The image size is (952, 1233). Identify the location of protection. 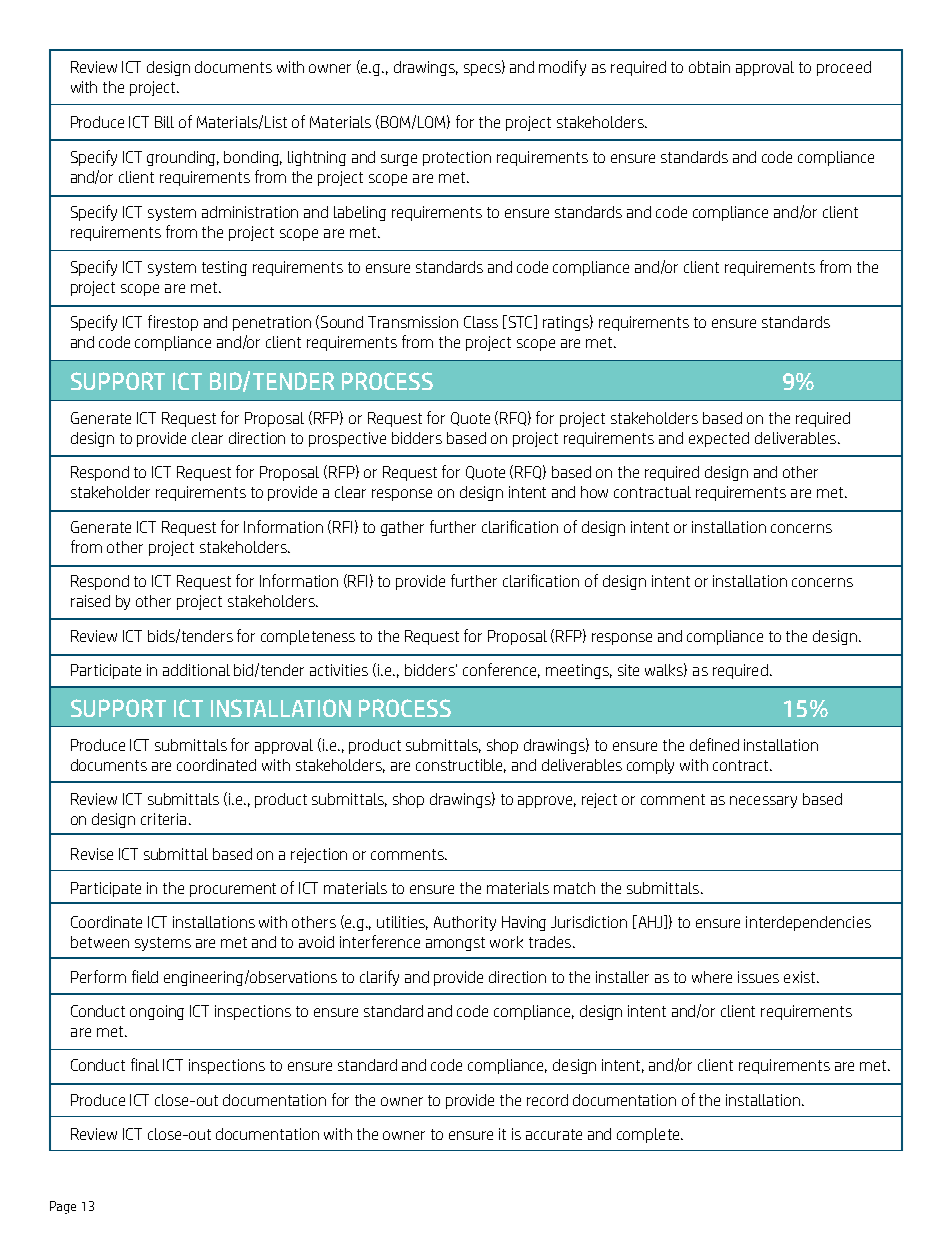
(457, 158).
